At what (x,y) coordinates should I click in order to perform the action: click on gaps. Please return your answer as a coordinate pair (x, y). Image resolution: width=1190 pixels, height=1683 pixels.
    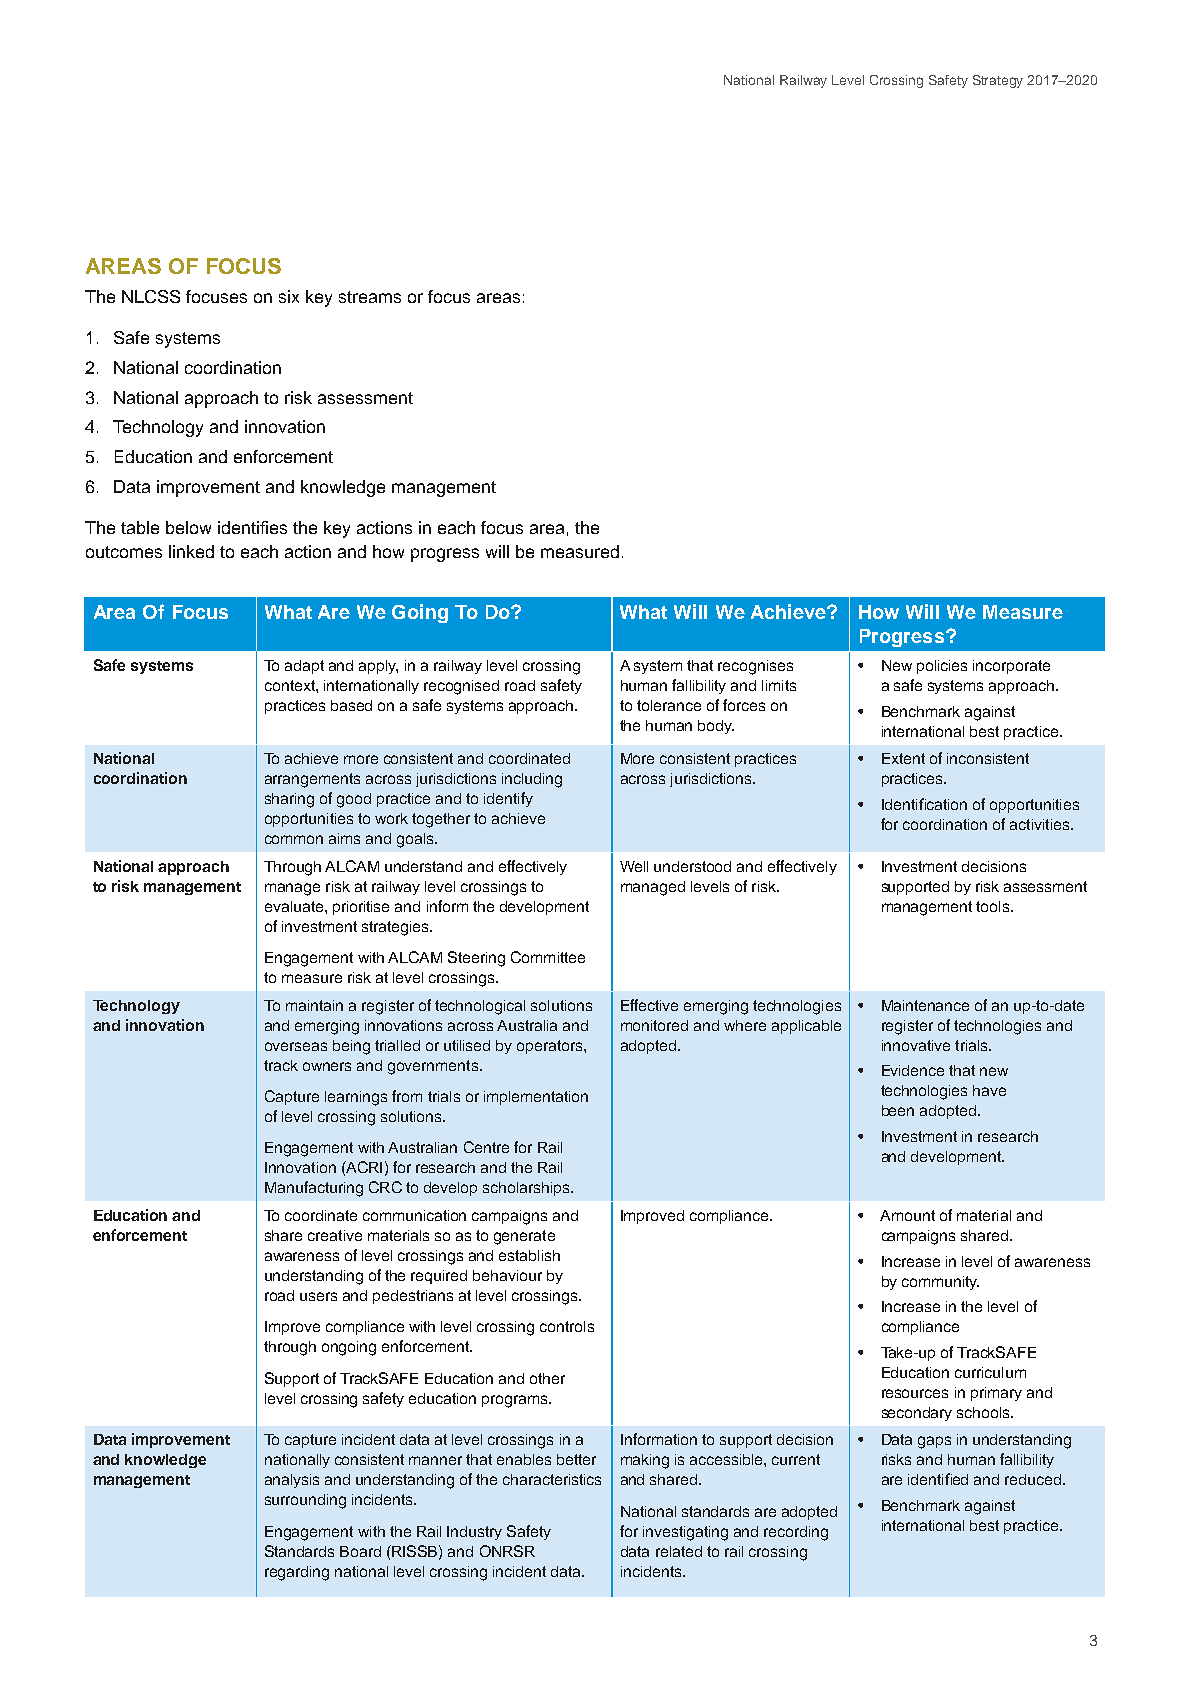
    Looking at the image, I should click on (934, 1442).
